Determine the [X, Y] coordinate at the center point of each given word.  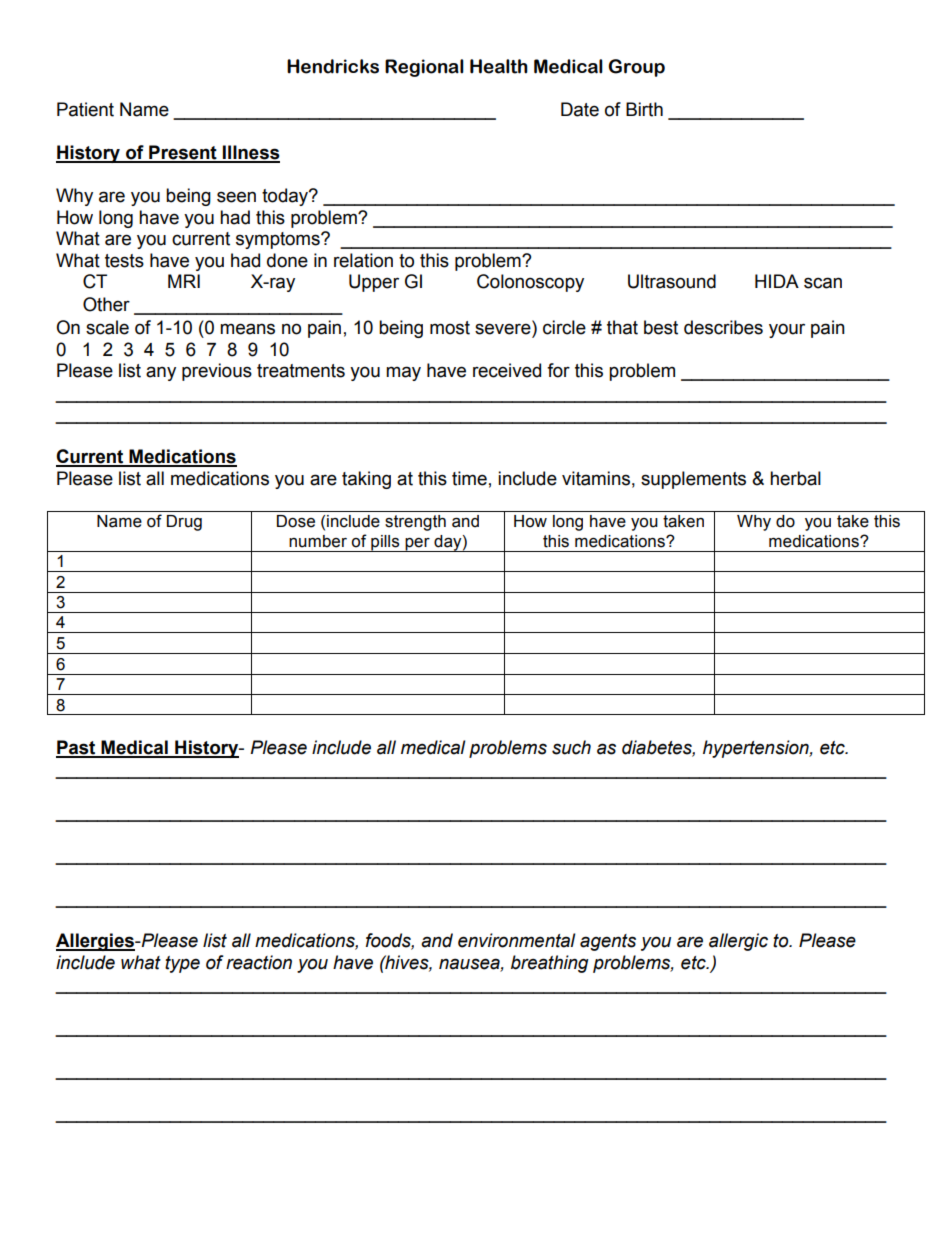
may [403, 373]
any [161, 373]
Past [77, 748]
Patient [85, 109]
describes [723, 327]
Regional [424, 68]
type [182, 964]
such [571, 747]
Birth [644, 109]
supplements [693, 480]
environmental [517, 940]
